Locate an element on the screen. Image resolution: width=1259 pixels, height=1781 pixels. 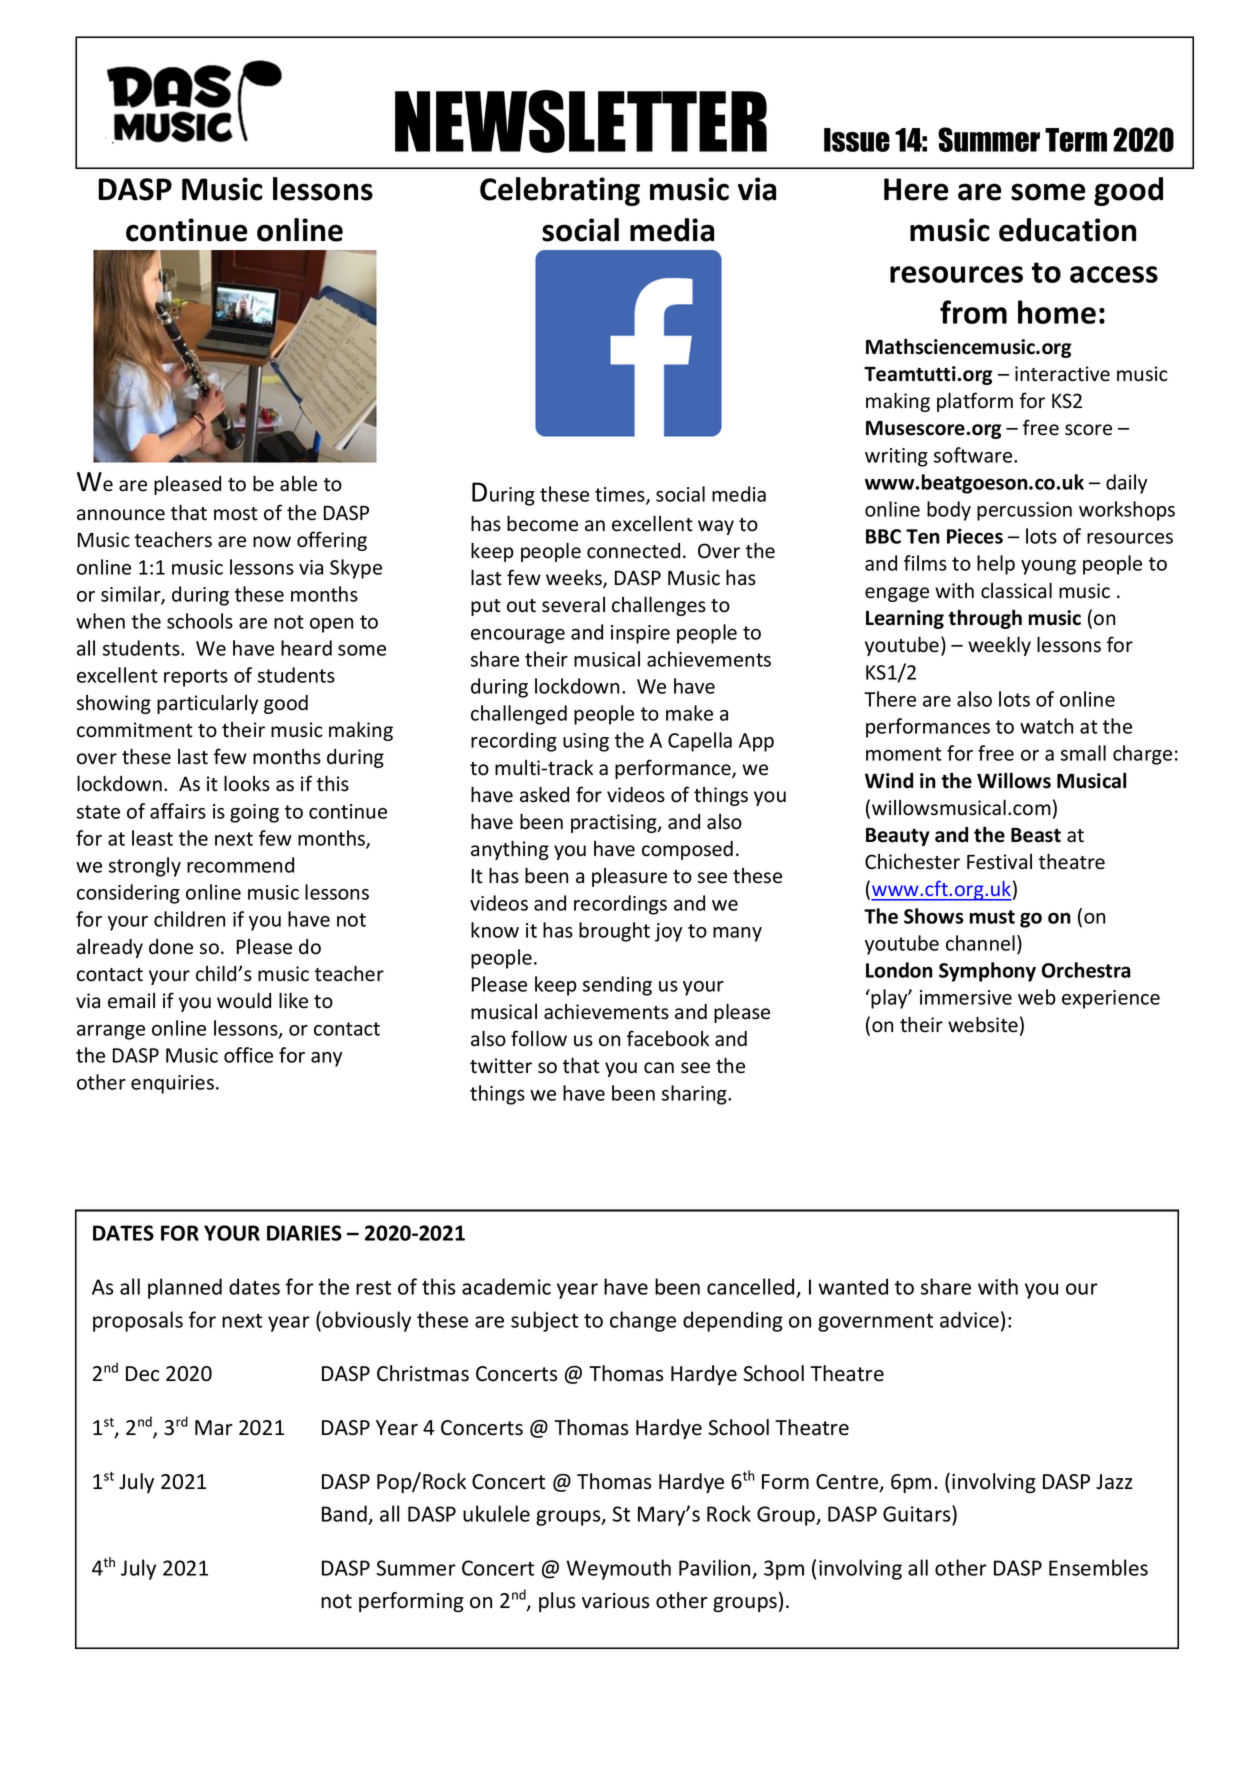
Term is located at coordinates (1076, 140).
